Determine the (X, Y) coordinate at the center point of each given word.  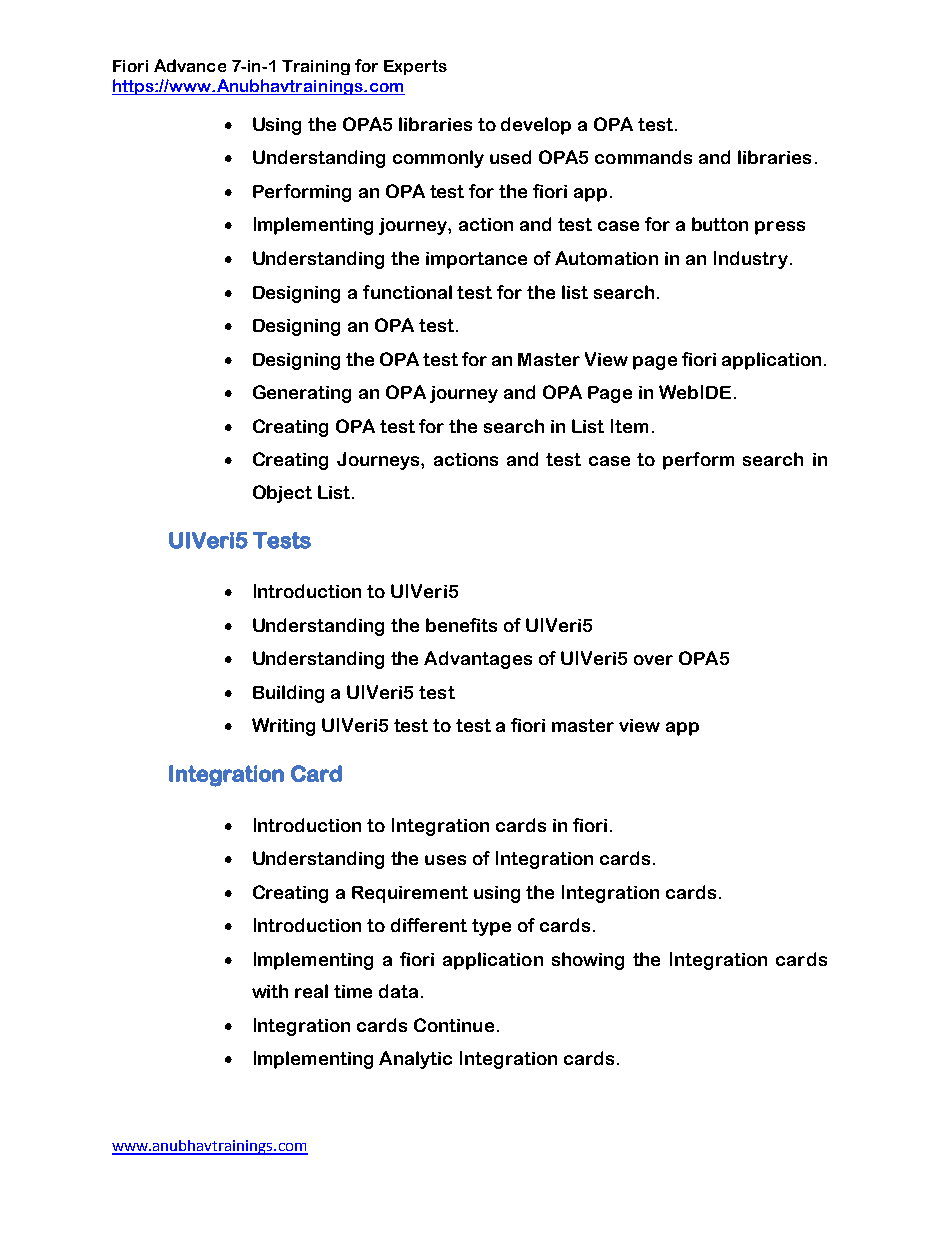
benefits (461, 625)
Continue (454, 1025)
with (270, 991)
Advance (190, 65)
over (653, 660)
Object (282, 494)
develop (536, 126)
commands (643, 157)
